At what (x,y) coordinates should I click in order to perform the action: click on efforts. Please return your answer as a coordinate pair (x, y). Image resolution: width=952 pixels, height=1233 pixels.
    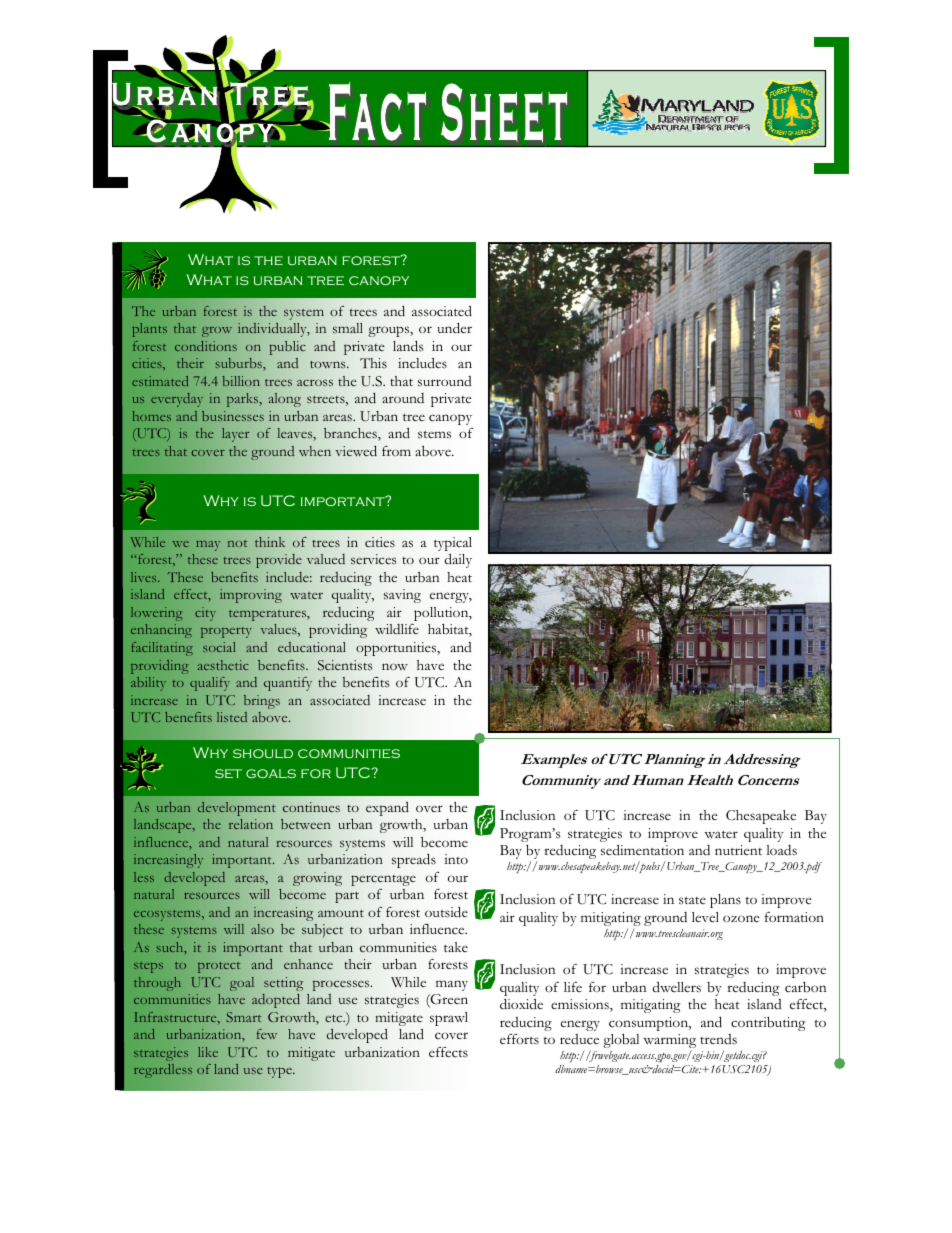
    Looking at the image, I should click on (519, 1039).
